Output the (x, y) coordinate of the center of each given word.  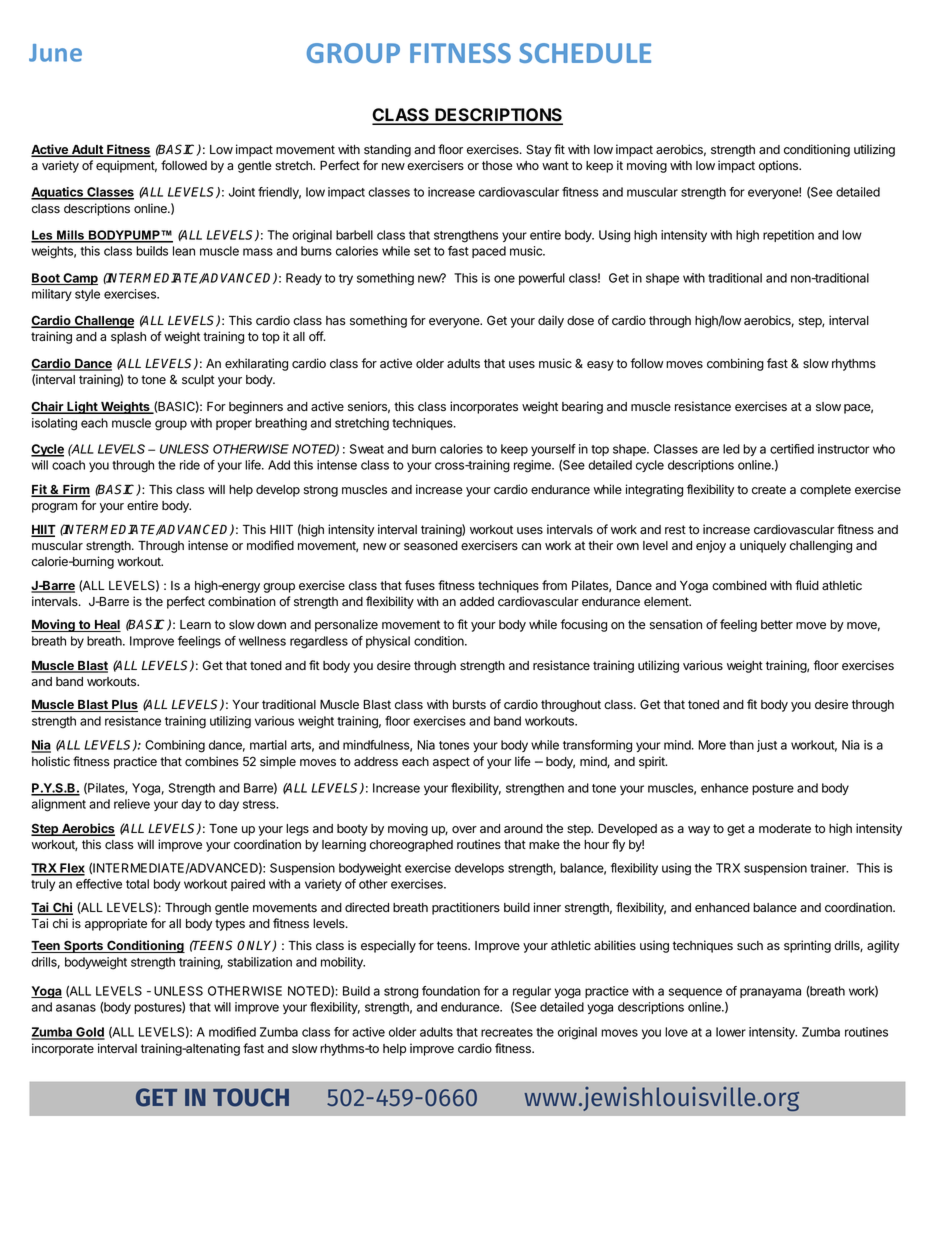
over (464, 830)
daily (551, 321)
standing (387, 150)
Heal (107, 626)
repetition (788, 236)
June (55, 53)
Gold (89, 1033)
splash (128, 338)
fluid (807, 585)
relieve (132, 804)
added (477, 602)
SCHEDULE (585, 53)
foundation (451, 991)
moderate (785, 829)
